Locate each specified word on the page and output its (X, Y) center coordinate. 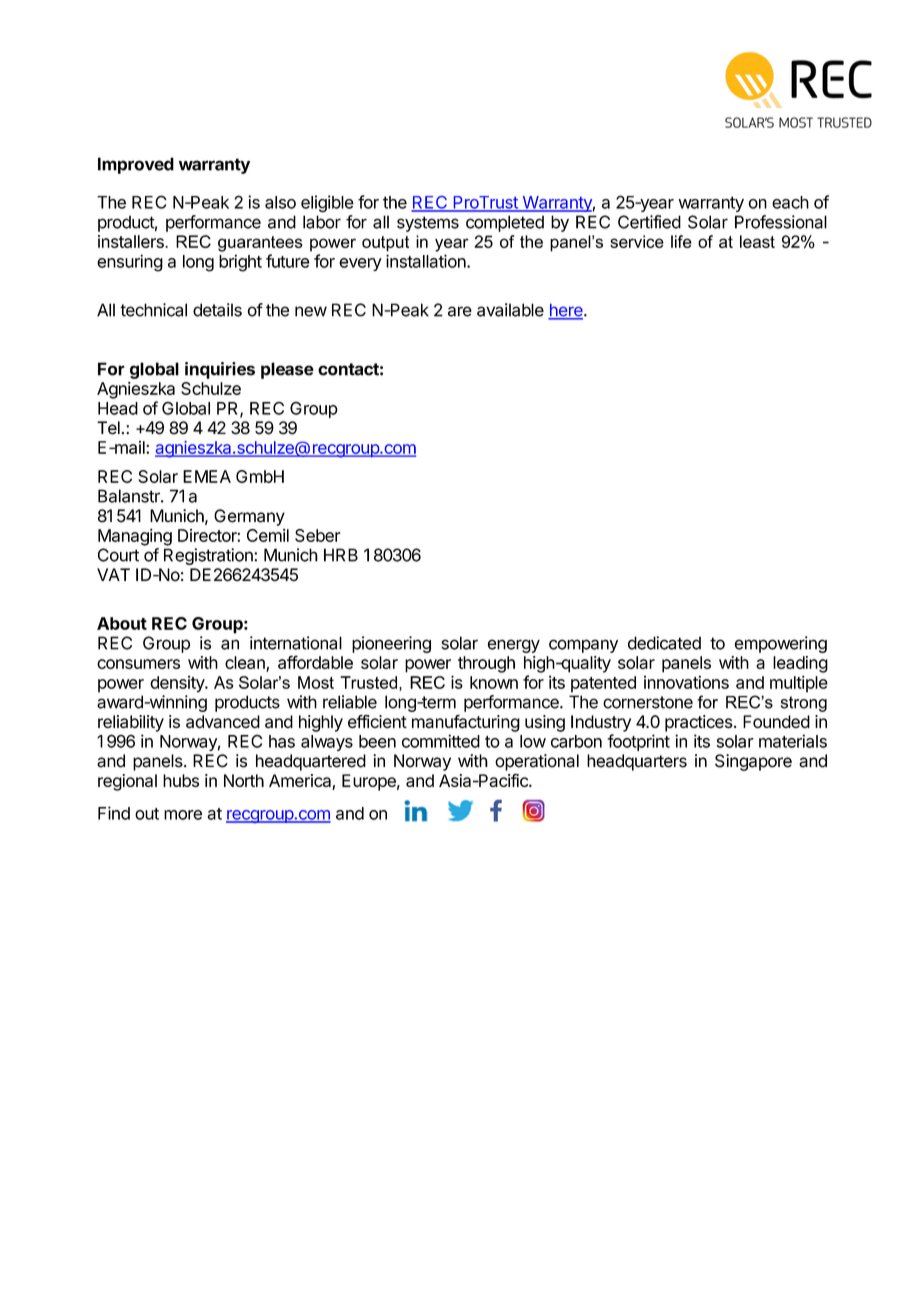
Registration (209, 556)
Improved (136, 165)
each (790, 202)
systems (428, 224)
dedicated (664, 643)
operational (537, 762)
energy (513, 646)
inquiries (220, 370)
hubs (181, 780)
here (566, 311)
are (460, 311)
